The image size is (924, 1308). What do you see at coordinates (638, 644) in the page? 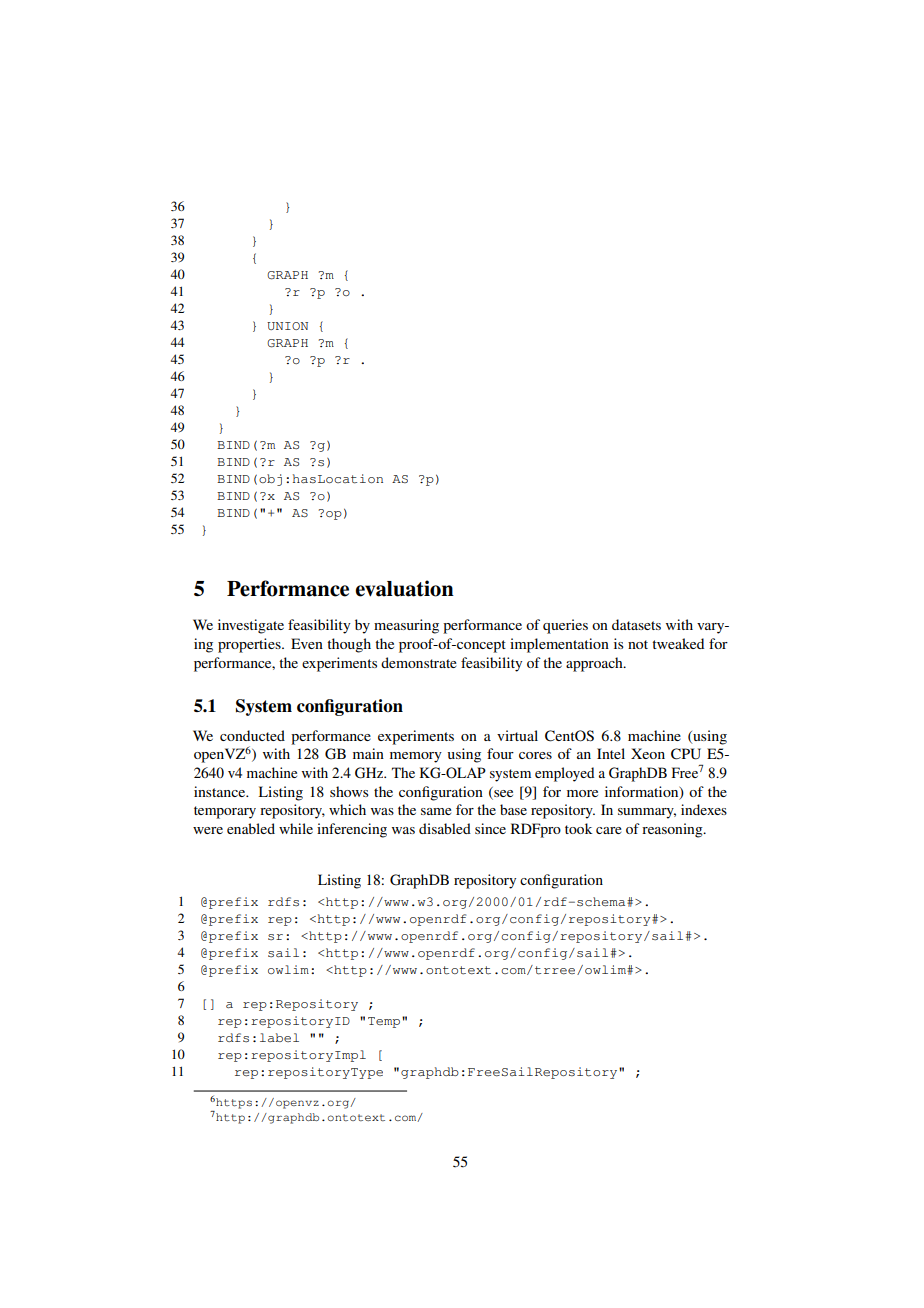
I see `not` at bounding box center [638, 644].
